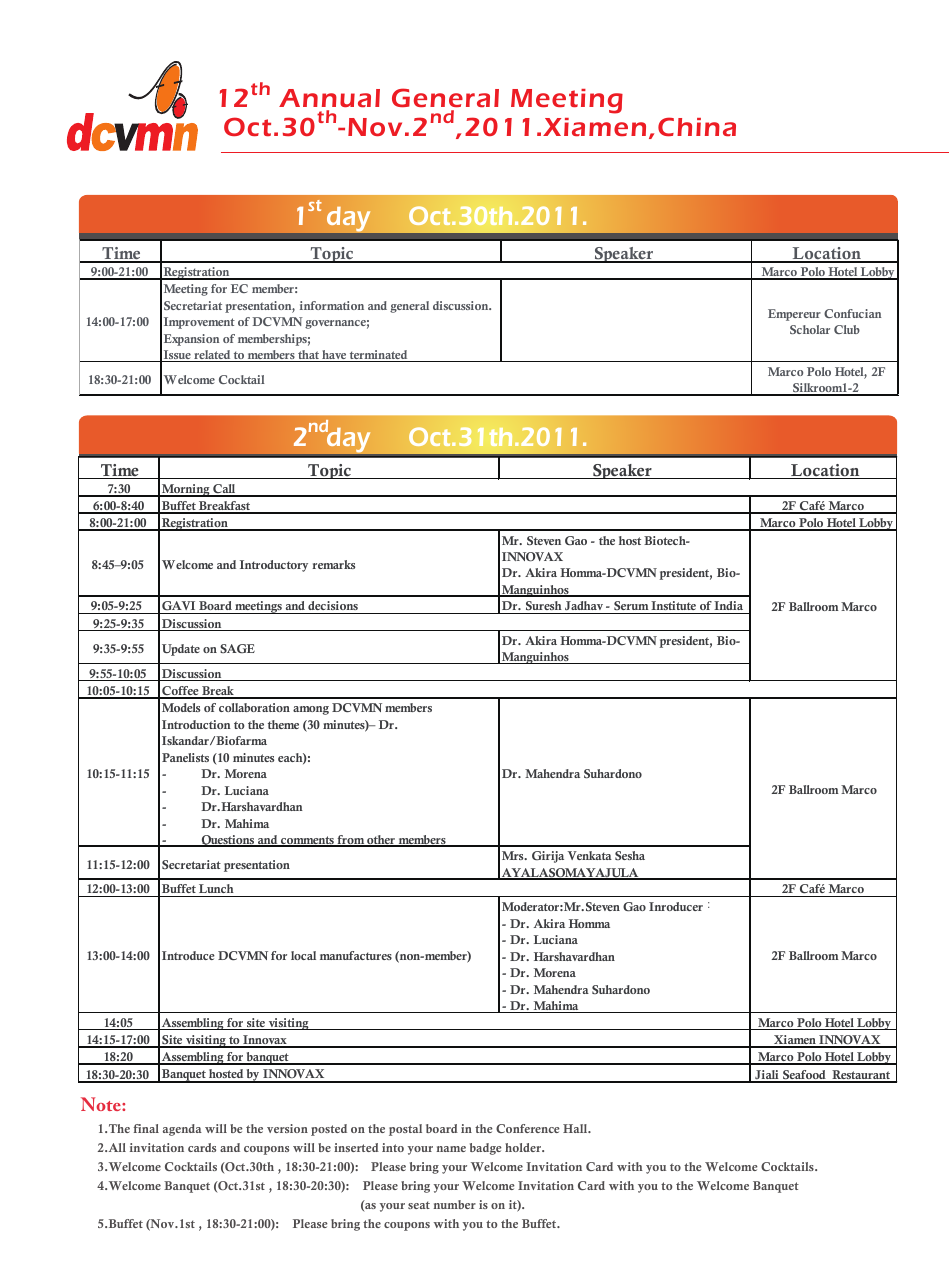 This image has width=949, height=1288. I want to click on badge, so click(486, 1149).
